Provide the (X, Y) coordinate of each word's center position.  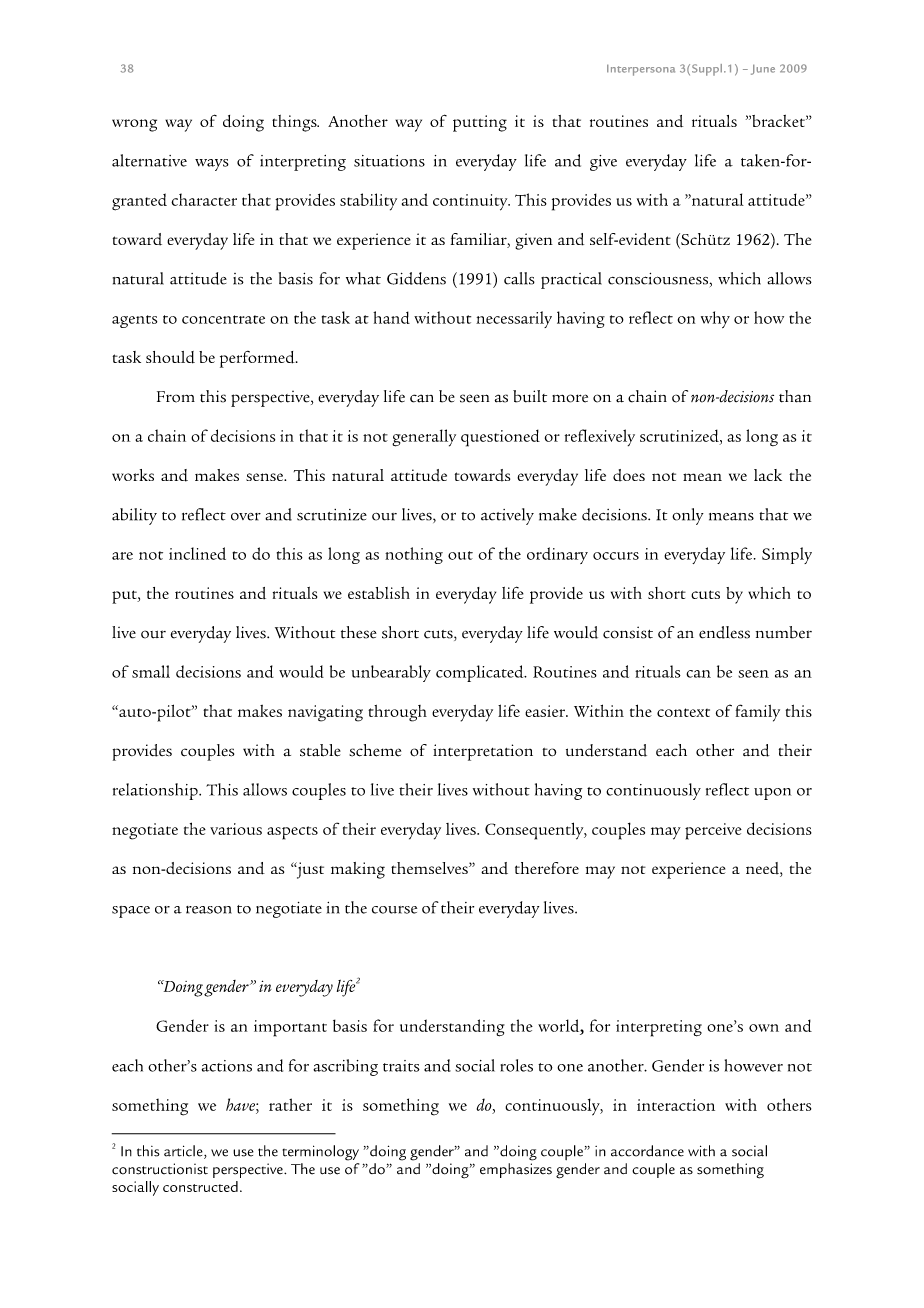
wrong (134, 125)
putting (480, 123)
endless (724, 632)
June (763, 69)
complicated (481, 673)
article (184, 1152)
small (151, 671)
